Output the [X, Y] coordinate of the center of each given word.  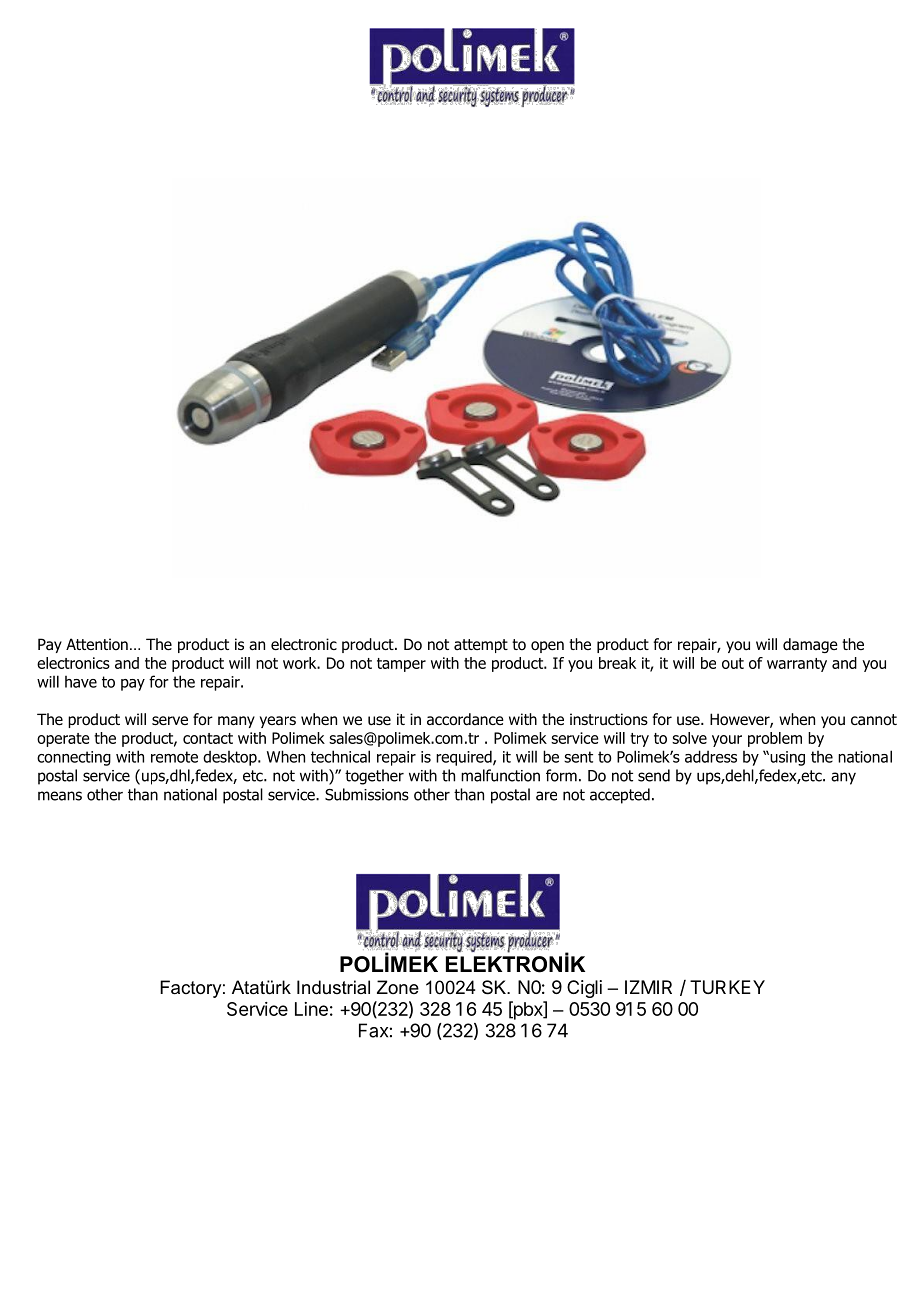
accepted [620, 796]
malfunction [500, 775]
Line [311, 1009]
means [60, 796]
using [786, 758]
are [546, 796]
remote [174, 757]
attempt [481, 646]
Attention [97, 644]
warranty [797, 665]
